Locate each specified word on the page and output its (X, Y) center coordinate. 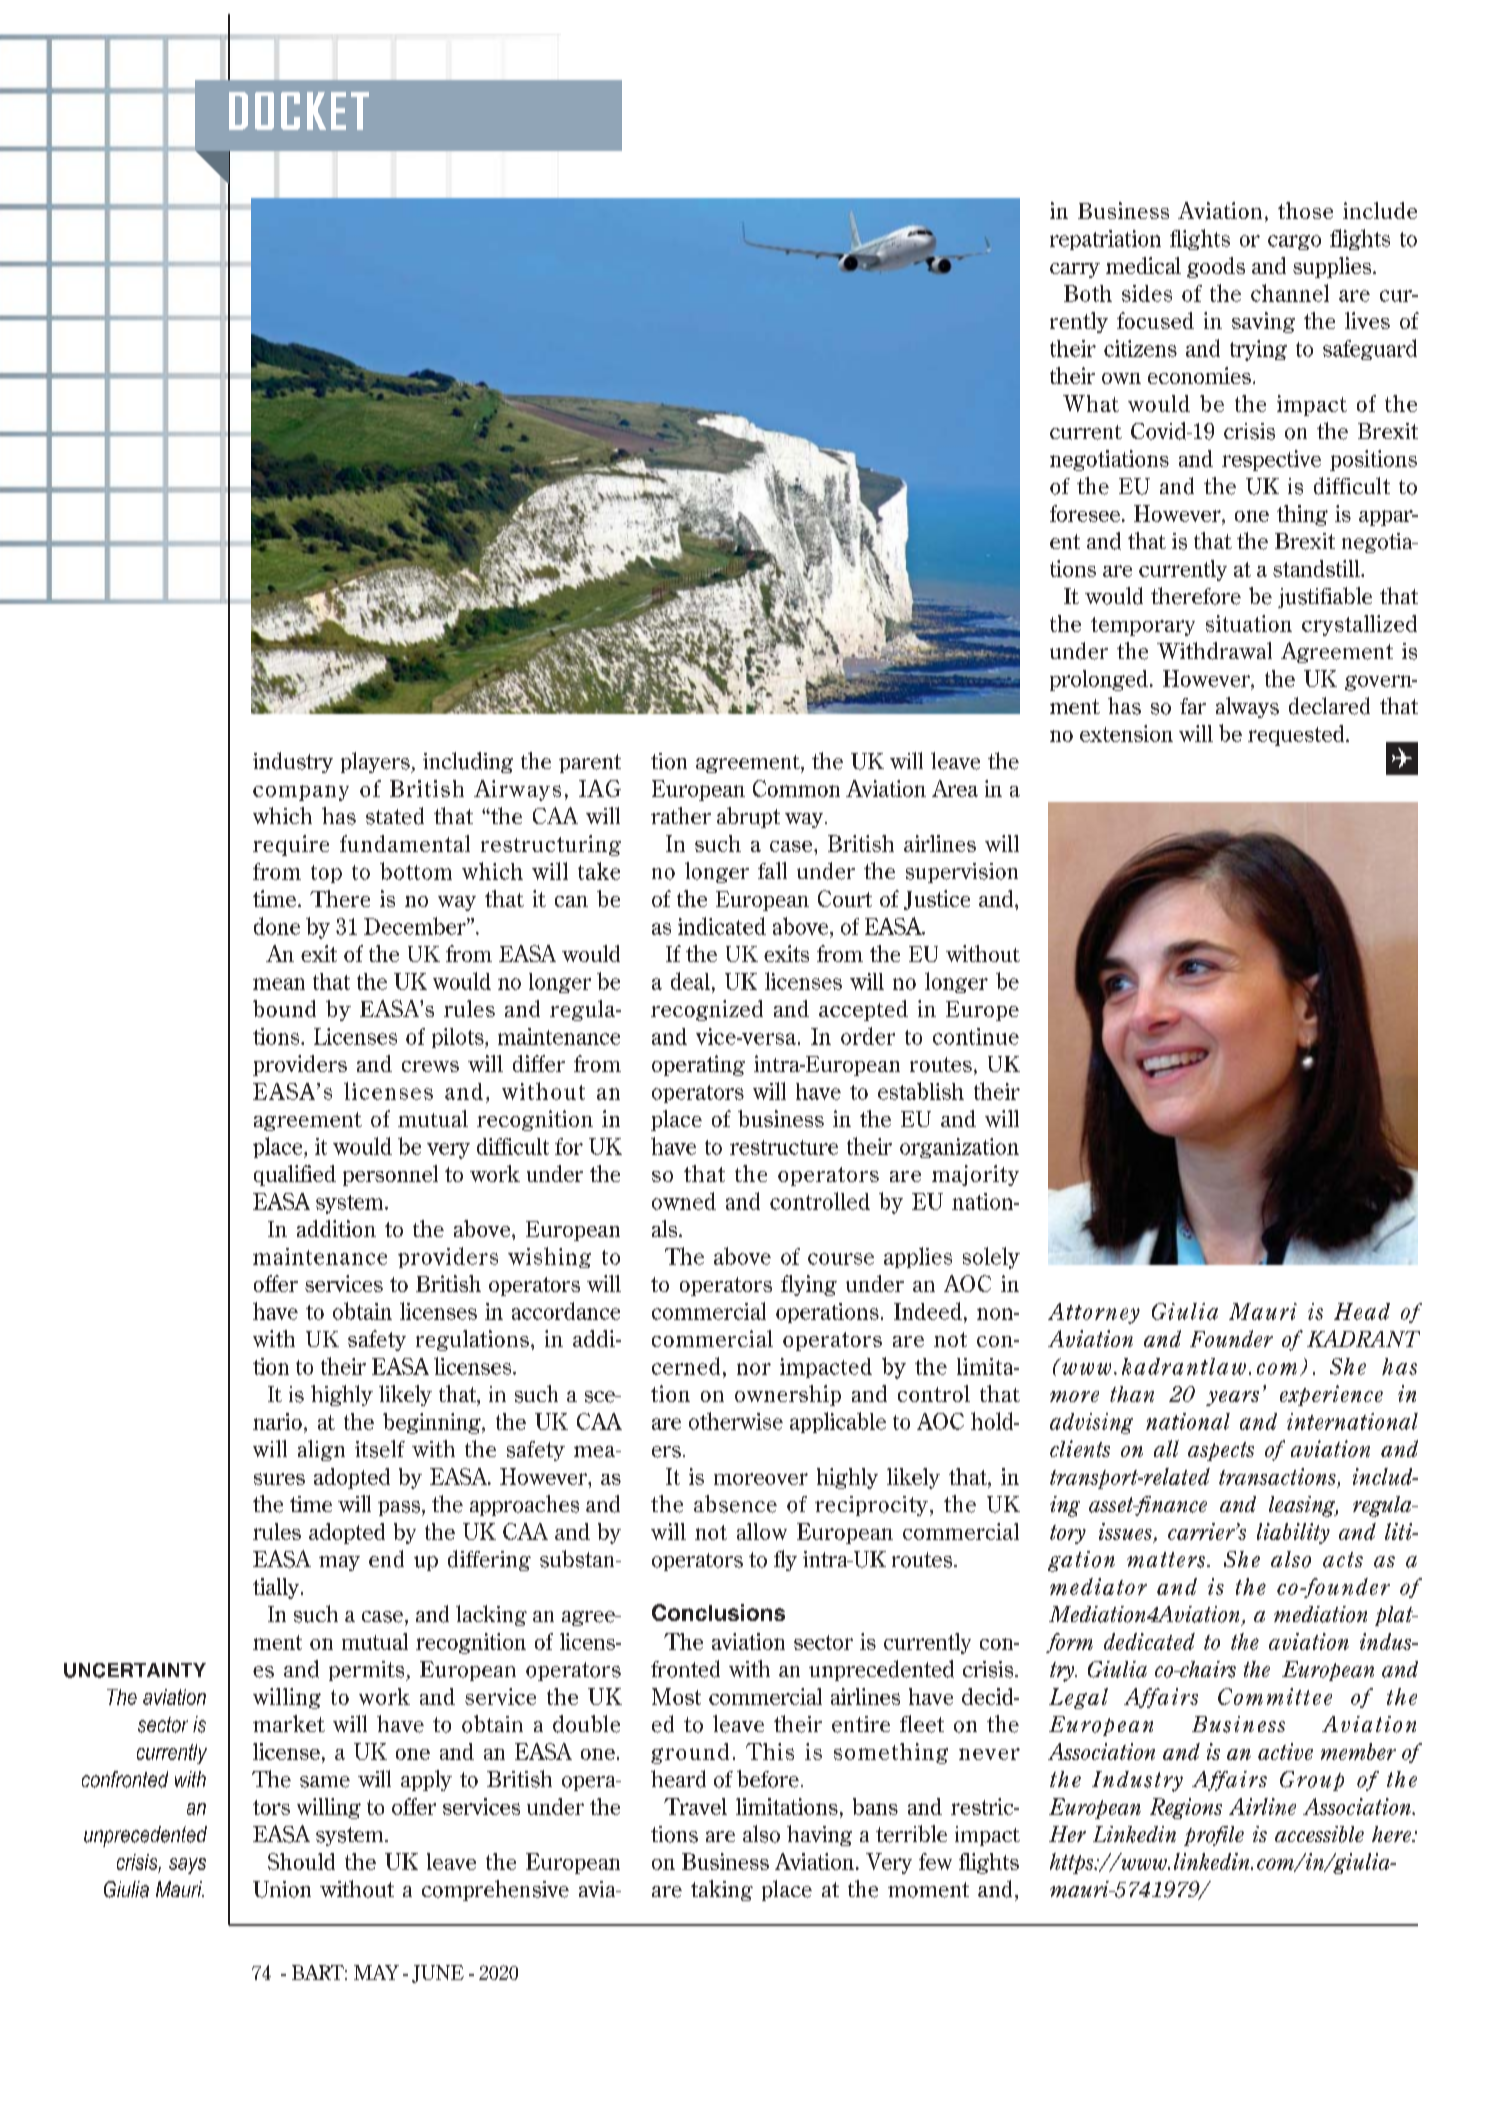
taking (722, 1890)
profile (1214, 1836)
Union (282, 1889)
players (376, 762)
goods (1216, 267)
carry (1075, 270)
